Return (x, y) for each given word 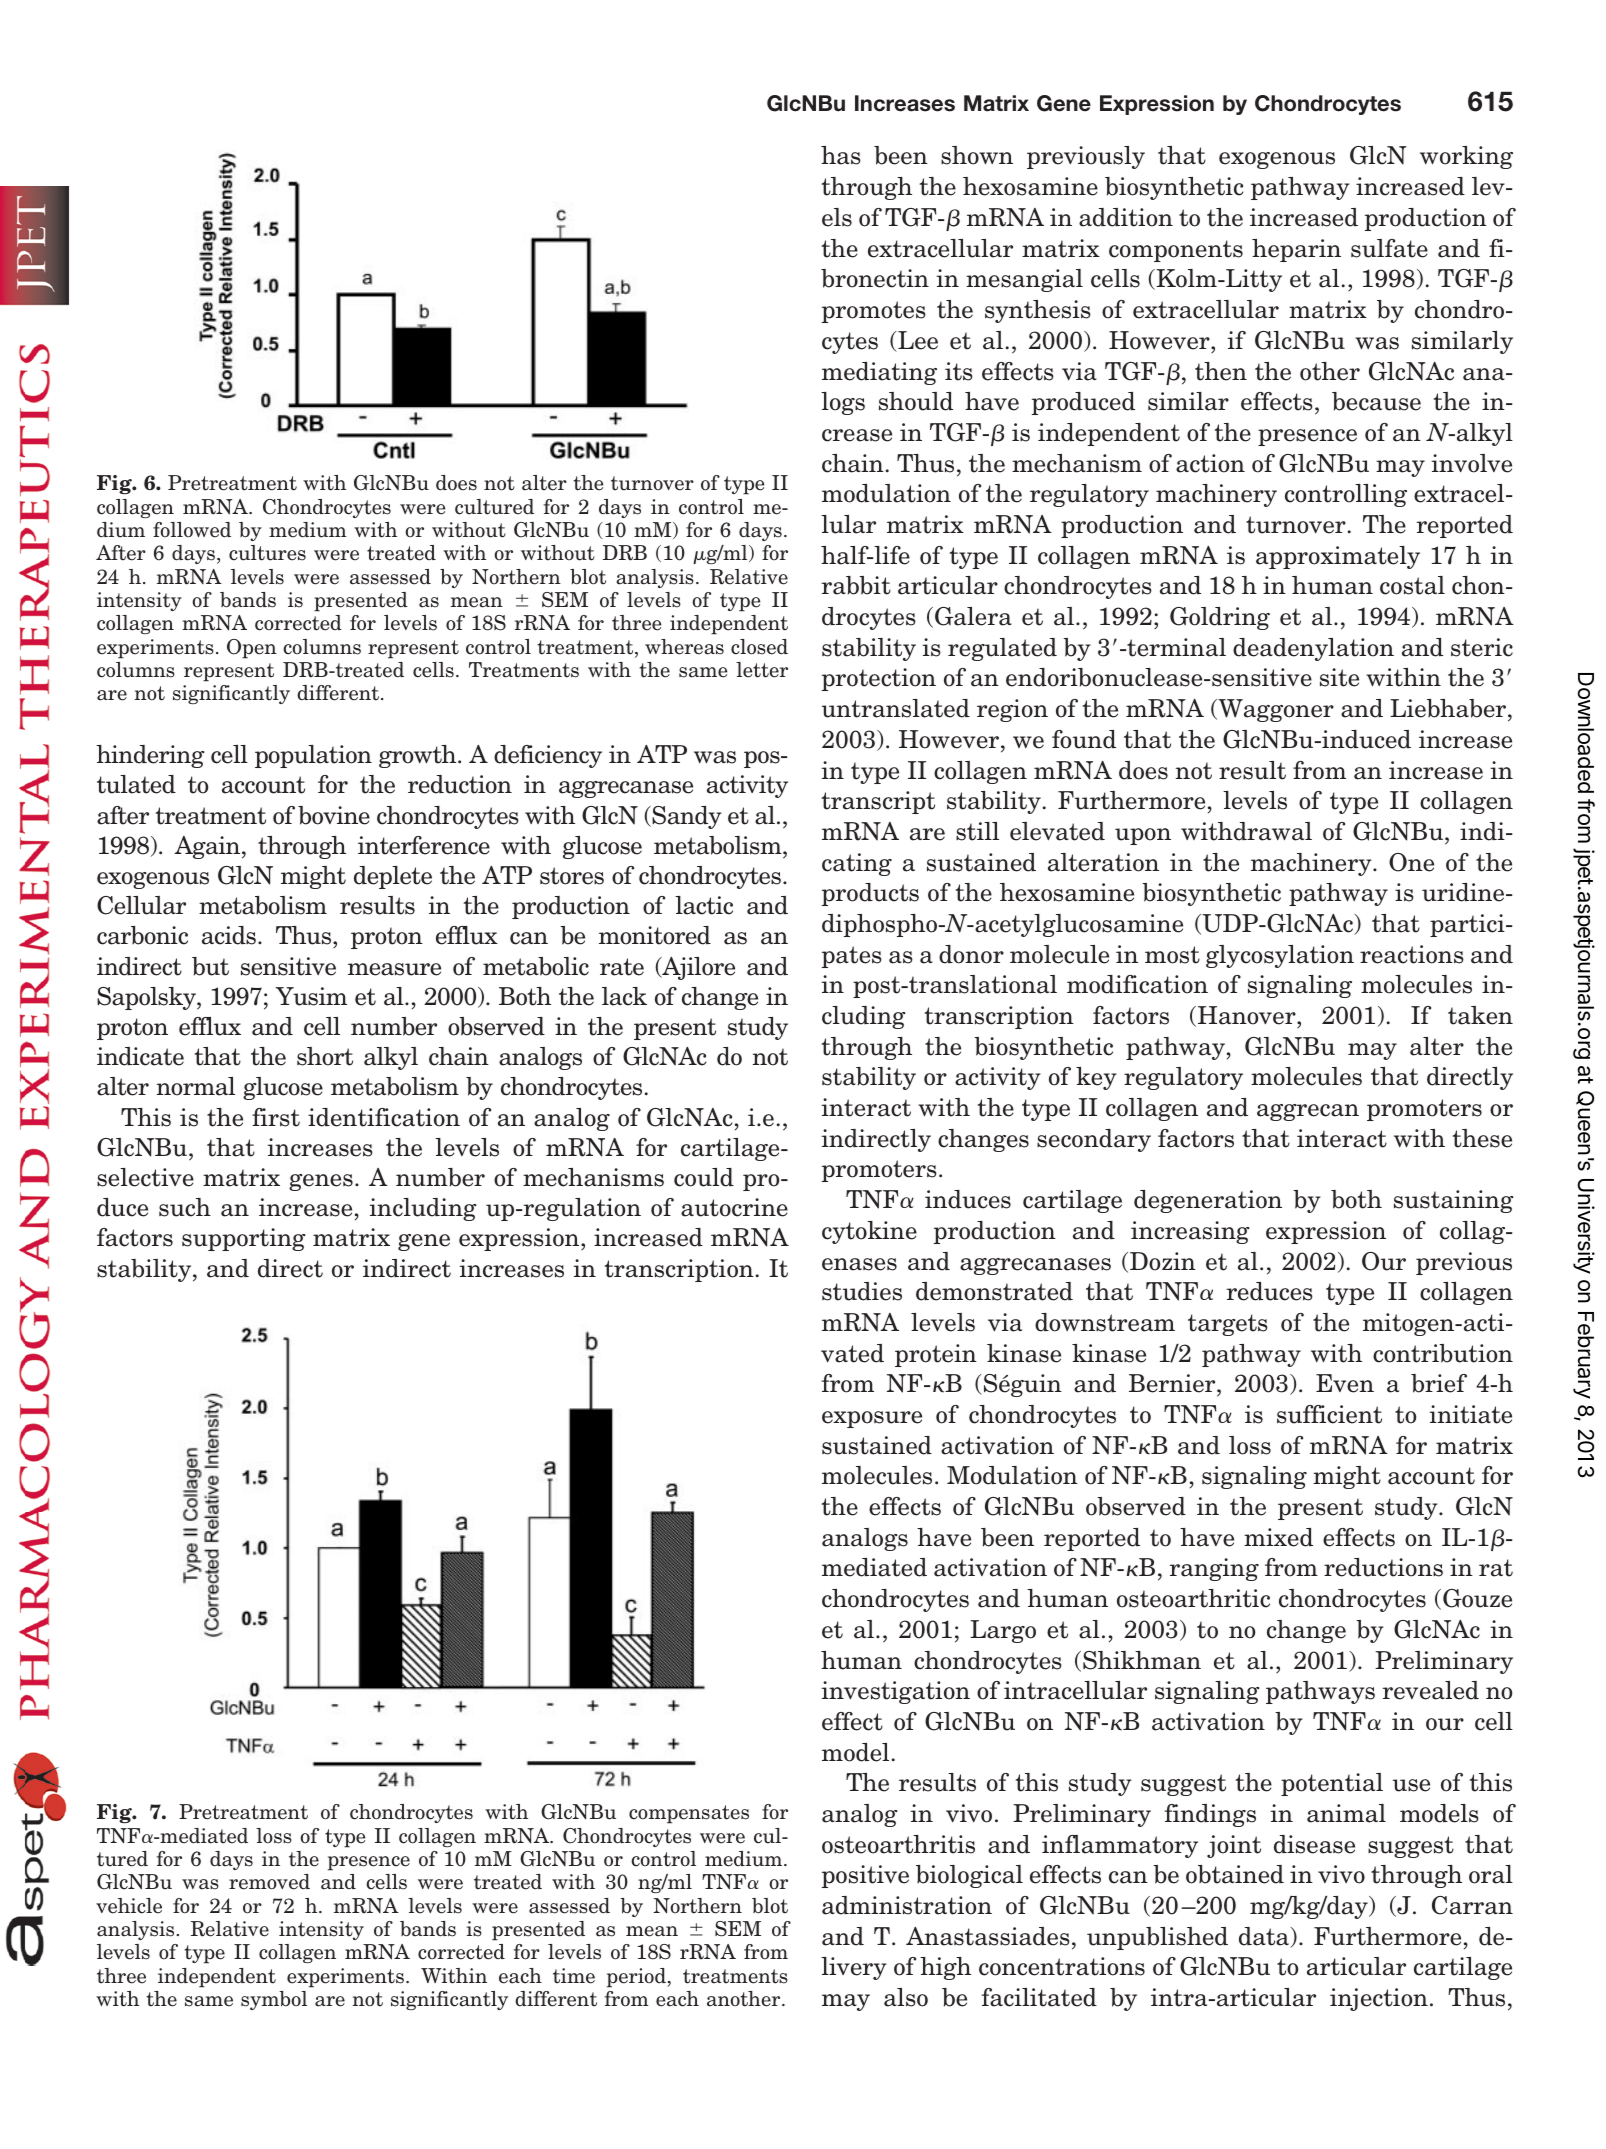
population (313, 756)
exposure (872, 1419)
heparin (1296, 250)
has (841, 155)
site (1339, 677)
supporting (244, 1239)
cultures (267, 553)
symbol (274, 2000)
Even (1345, 1383)
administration (907, 1905)
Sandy (686, 817)
